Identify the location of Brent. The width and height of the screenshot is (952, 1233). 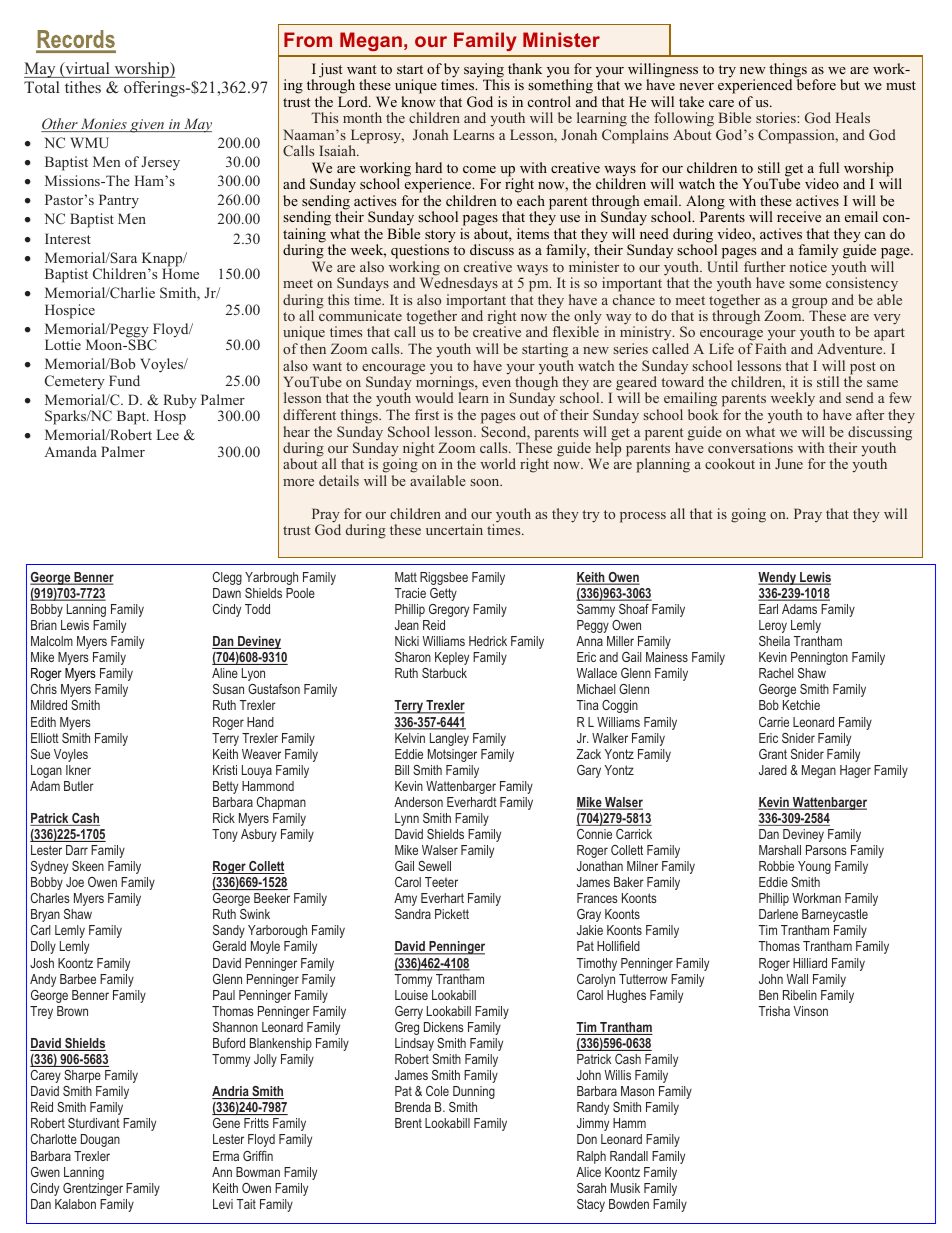
(408, 1123).
